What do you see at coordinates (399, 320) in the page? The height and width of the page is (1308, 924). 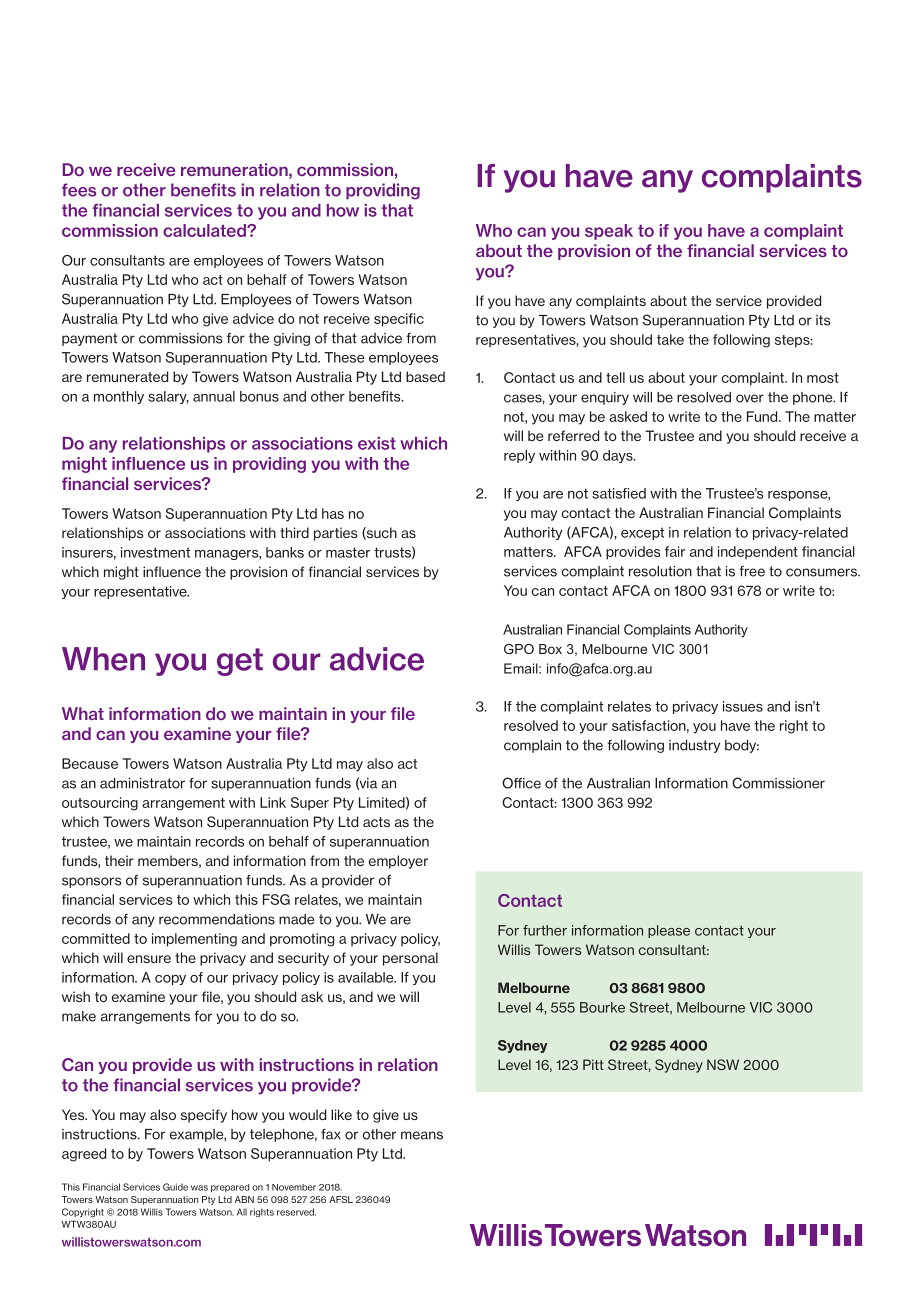 I see `specific` at bounding box center [399, 320].
